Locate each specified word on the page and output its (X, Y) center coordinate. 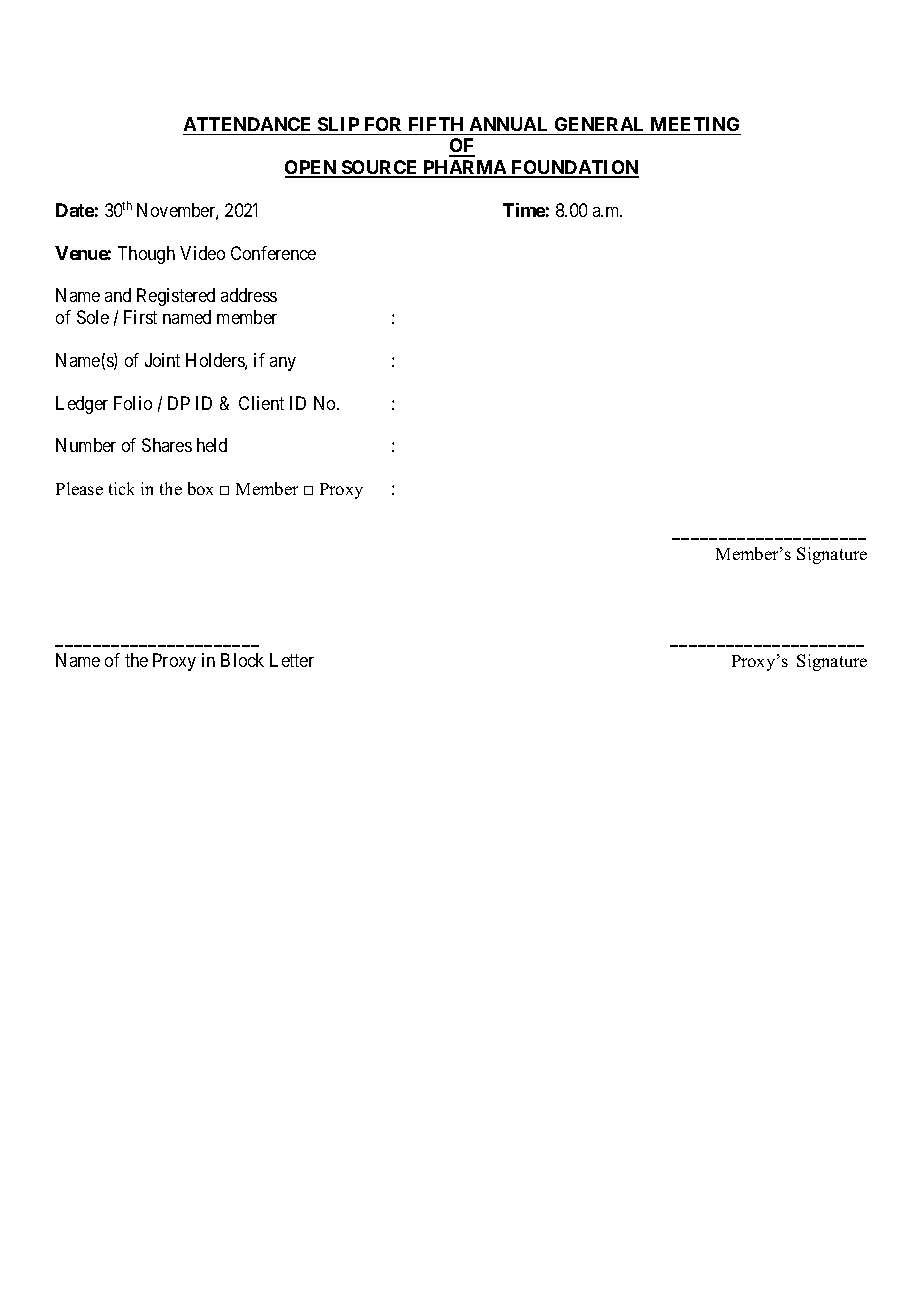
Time (524, 210)
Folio (133, 403)
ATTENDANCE (247, 124)
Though (146, 255)
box (200, 488)
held (212, 445)
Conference (273, 253)
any (283, 364)
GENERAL (599, 124)
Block (242, 660)
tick (121, 488)
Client (261, 403)
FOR (383, 124)
